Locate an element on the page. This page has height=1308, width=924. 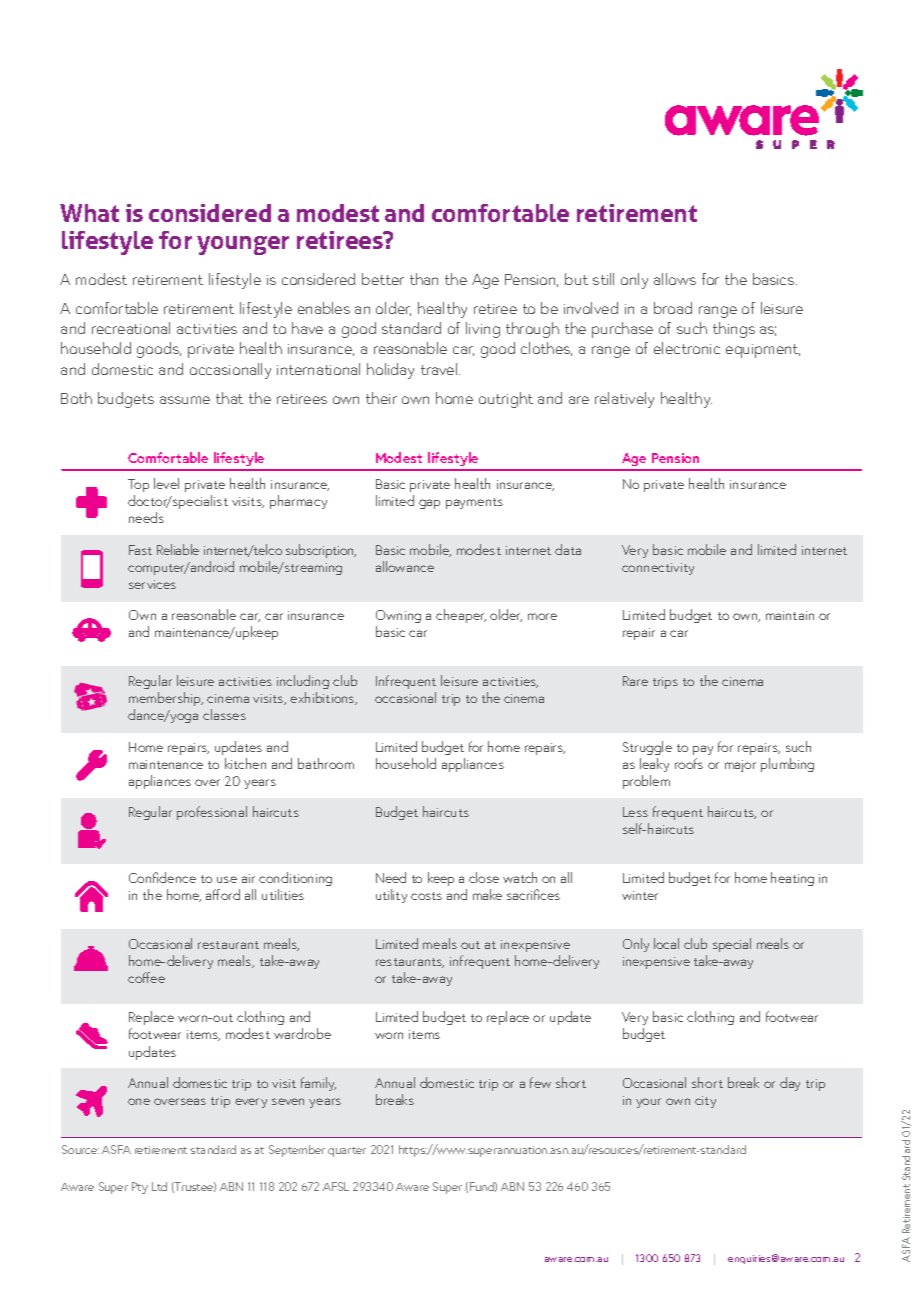
younger is located at coordinates (243, 245).
